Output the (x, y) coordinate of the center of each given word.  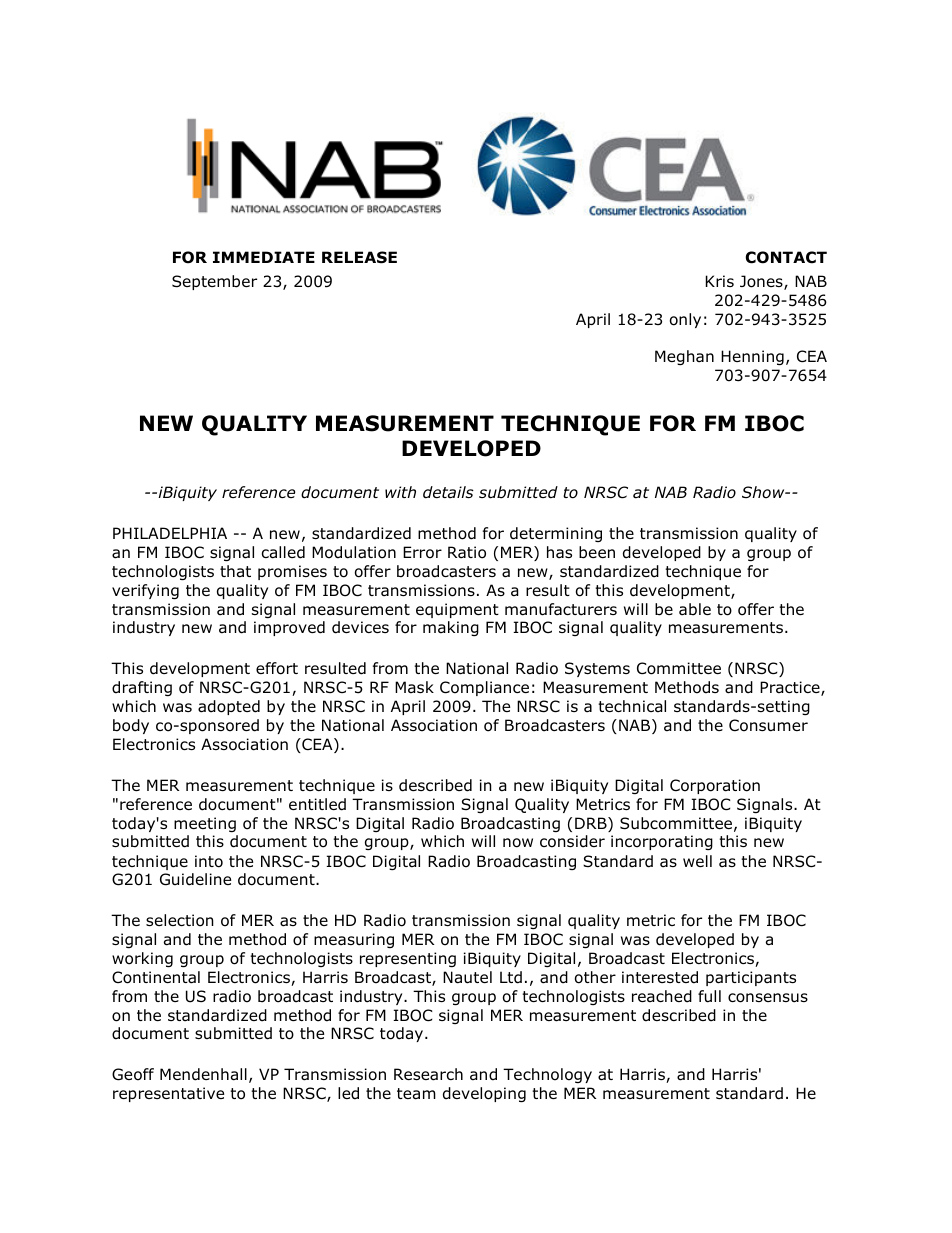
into (209, 861)
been (597, 552)
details (448, 492)
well (697, 861)
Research (428, 1074)
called (283, 552)
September (214, 282)
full (709, 996)
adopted (229, 707)
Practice (791, 688)
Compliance (484, 688)
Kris (720, 281)
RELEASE (359, 257)
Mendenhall (203, 1074)
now (518, 843)
